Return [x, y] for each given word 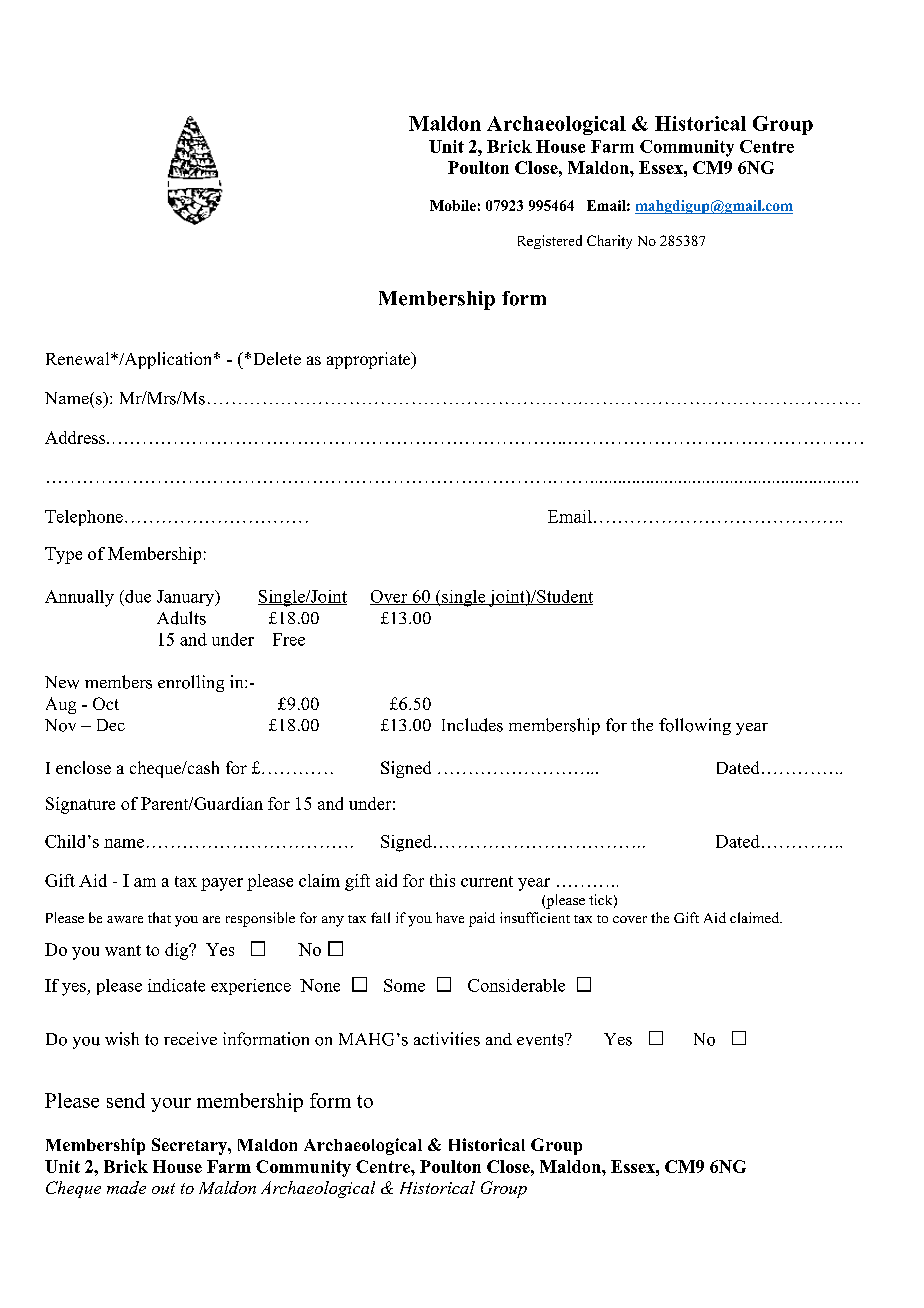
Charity [609, 242]
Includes [472, 725]
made [126, 1187]
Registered [550, 242]
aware [125, 919]
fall [380, 917]
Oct [106, 703]
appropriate [370, 360]
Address [76, 437]
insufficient [535, 917]
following [695, 726]
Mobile [453, 205]
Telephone [84, 518]
